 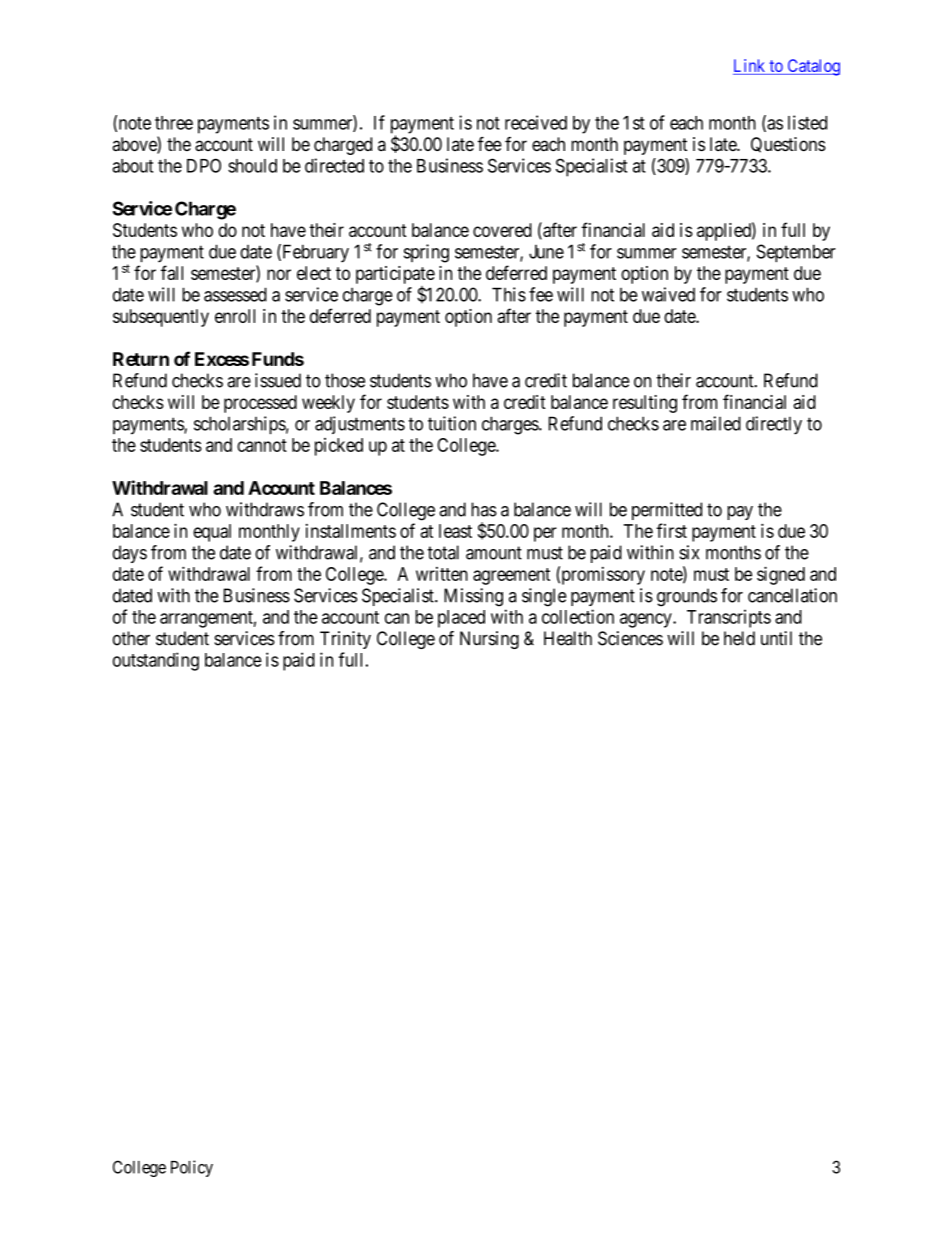 I want to click on enroll, so click(x=235, y=316).
